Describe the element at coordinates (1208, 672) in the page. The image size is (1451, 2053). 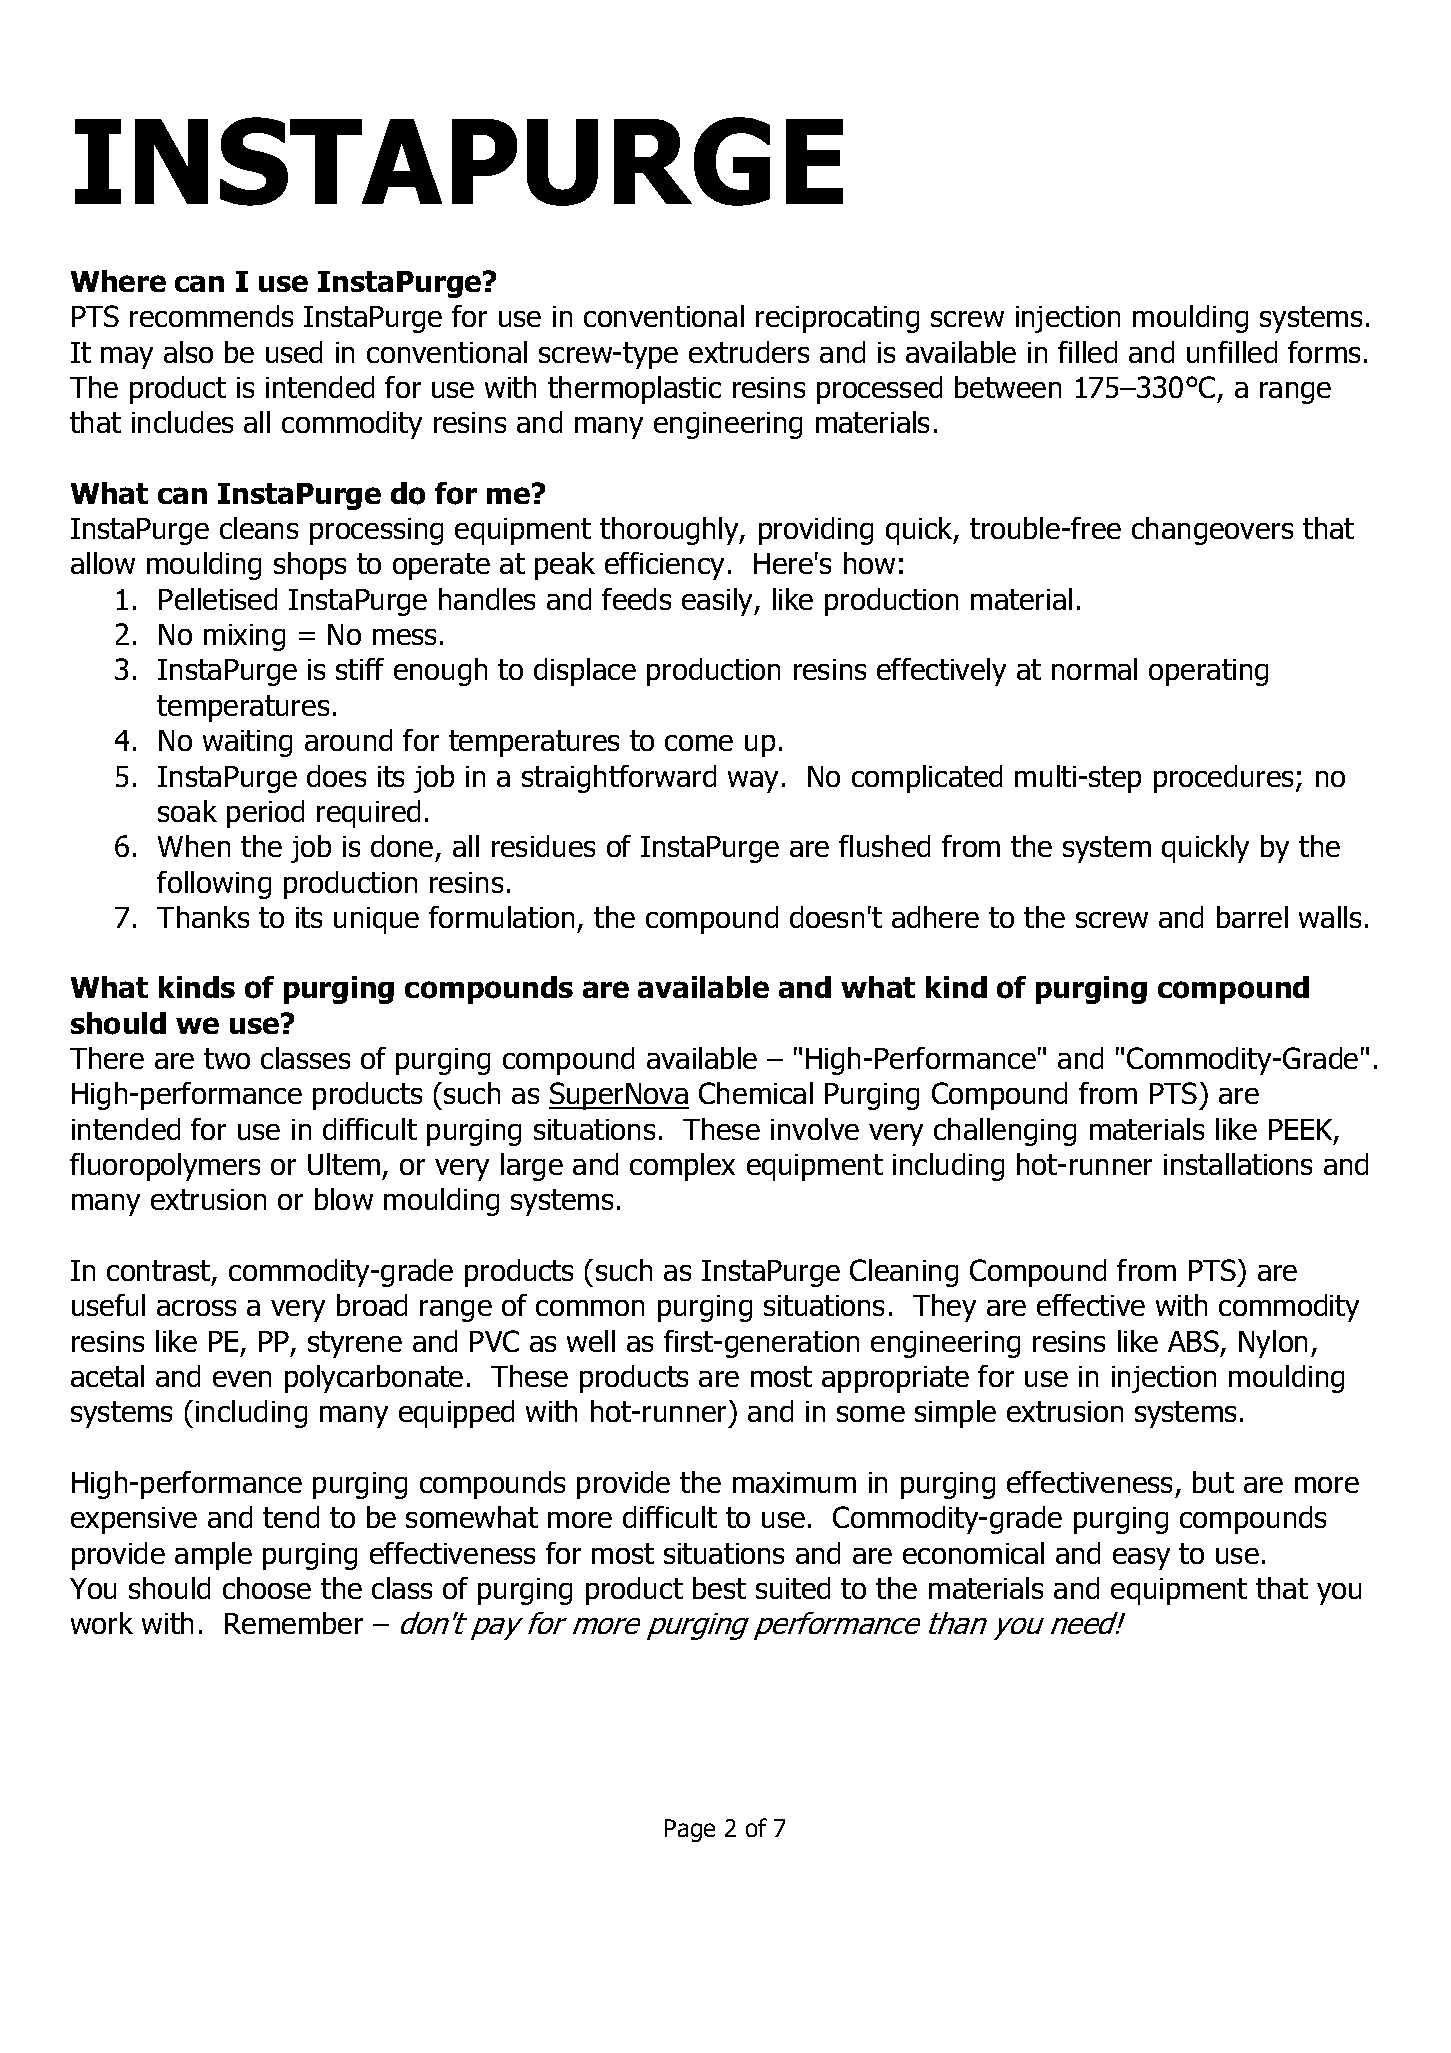
I see `operating` at that location.
